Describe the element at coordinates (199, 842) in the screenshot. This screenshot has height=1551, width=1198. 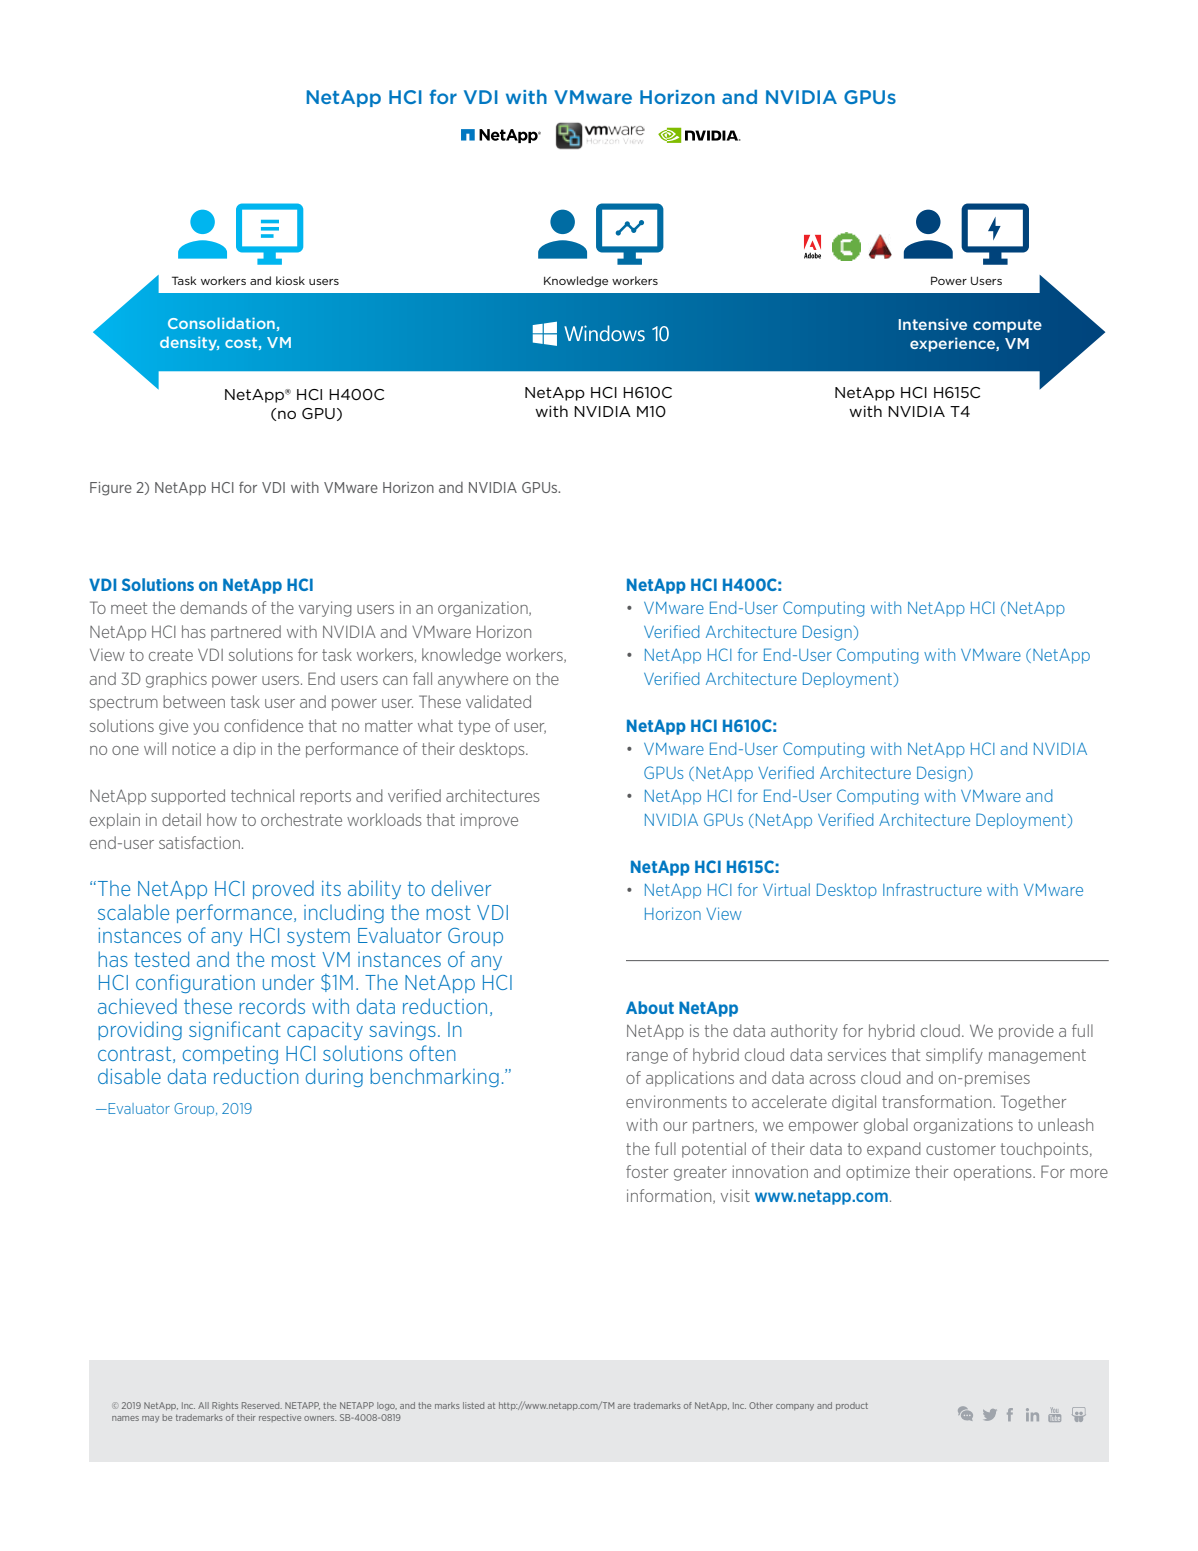
I see `satisfaction` at that location.
